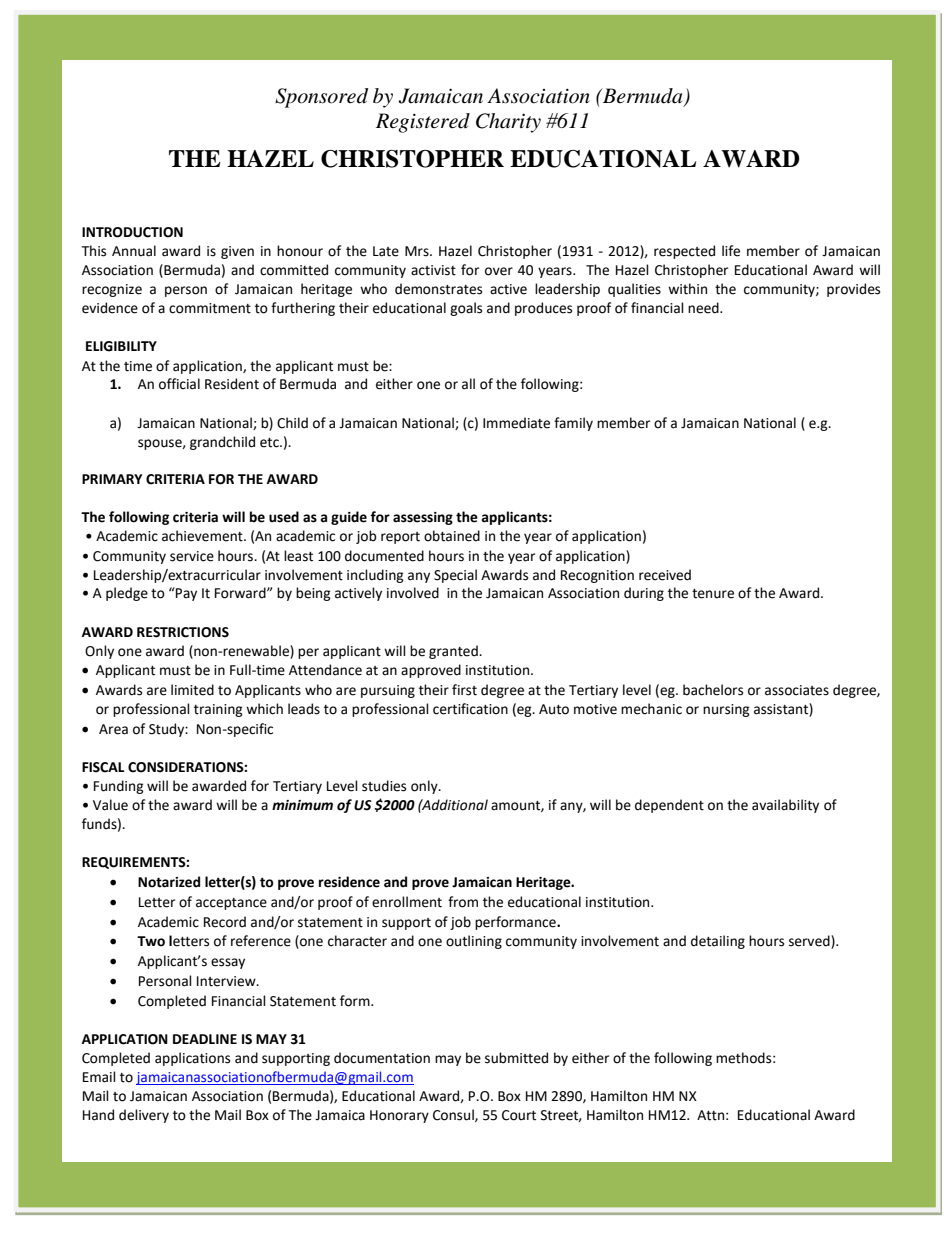 This screenshot has width=952, height=1233. Describe the element at coordinates (731, 251) in the screenshot. I see `life` at that location.
